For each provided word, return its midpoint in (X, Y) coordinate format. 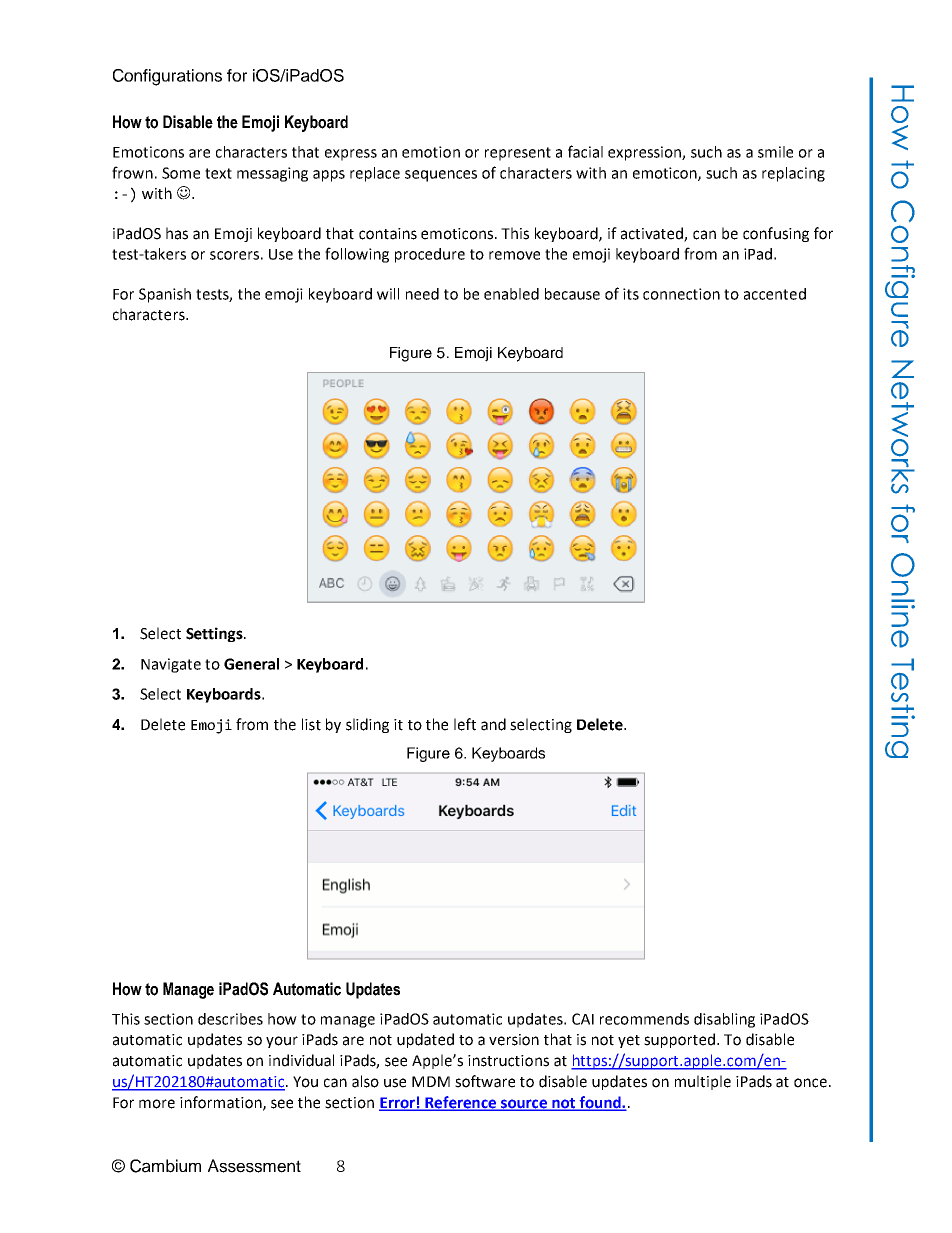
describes (230, 1019)
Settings (215, 634)
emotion (431, 152)
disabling (724, 1020)
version (514, 1040)
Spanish (165, 295)
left (465, 724)
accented (775, 294)
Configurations (167, 77)
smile (775, 152)
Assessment (254, 1166)
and (493, 724)
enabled (511, 294)
